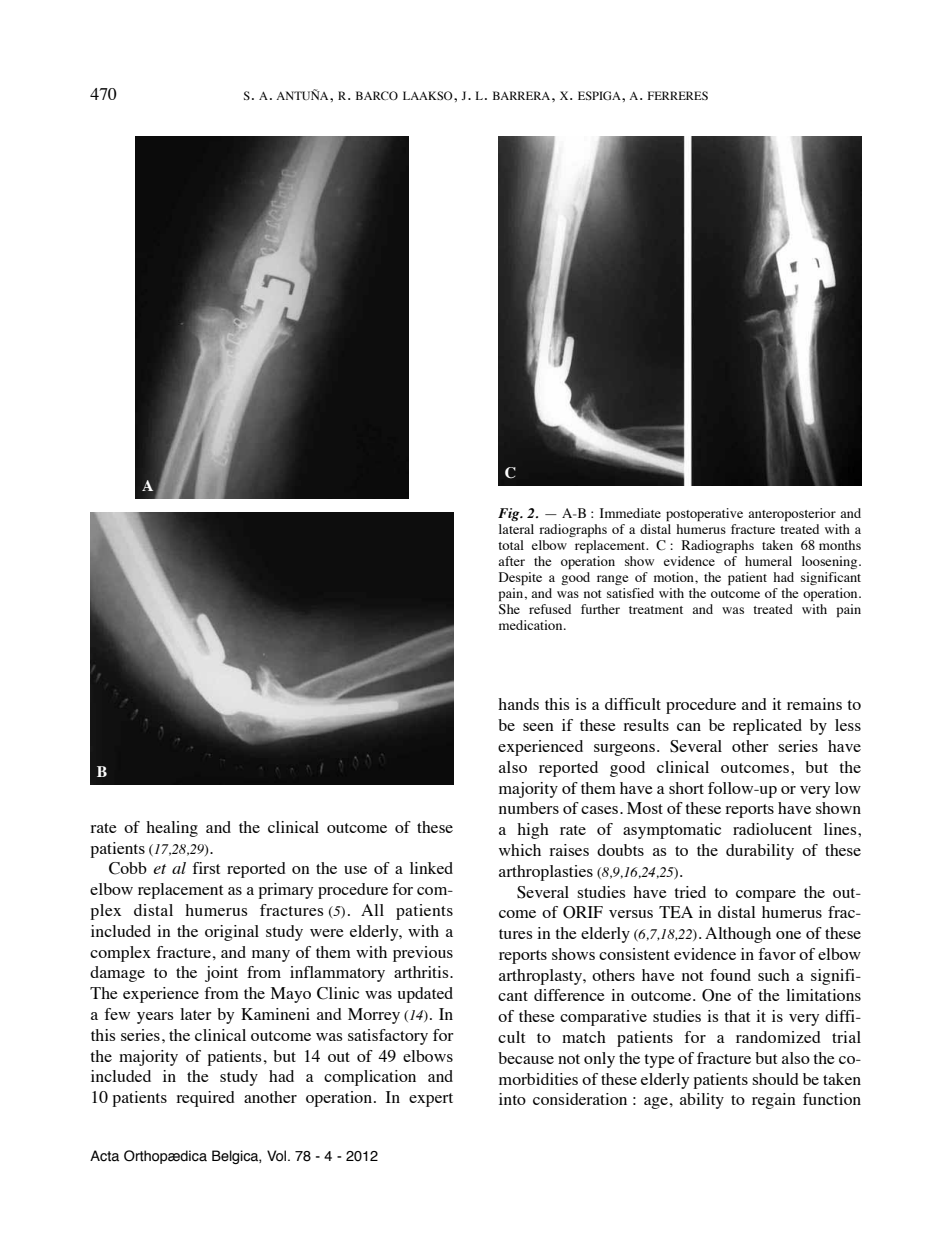 The height and width of the screenshot is (1247, 952). Describe the element at coordinates (205, 1099) in the screenshot. I see `required` at that location.
